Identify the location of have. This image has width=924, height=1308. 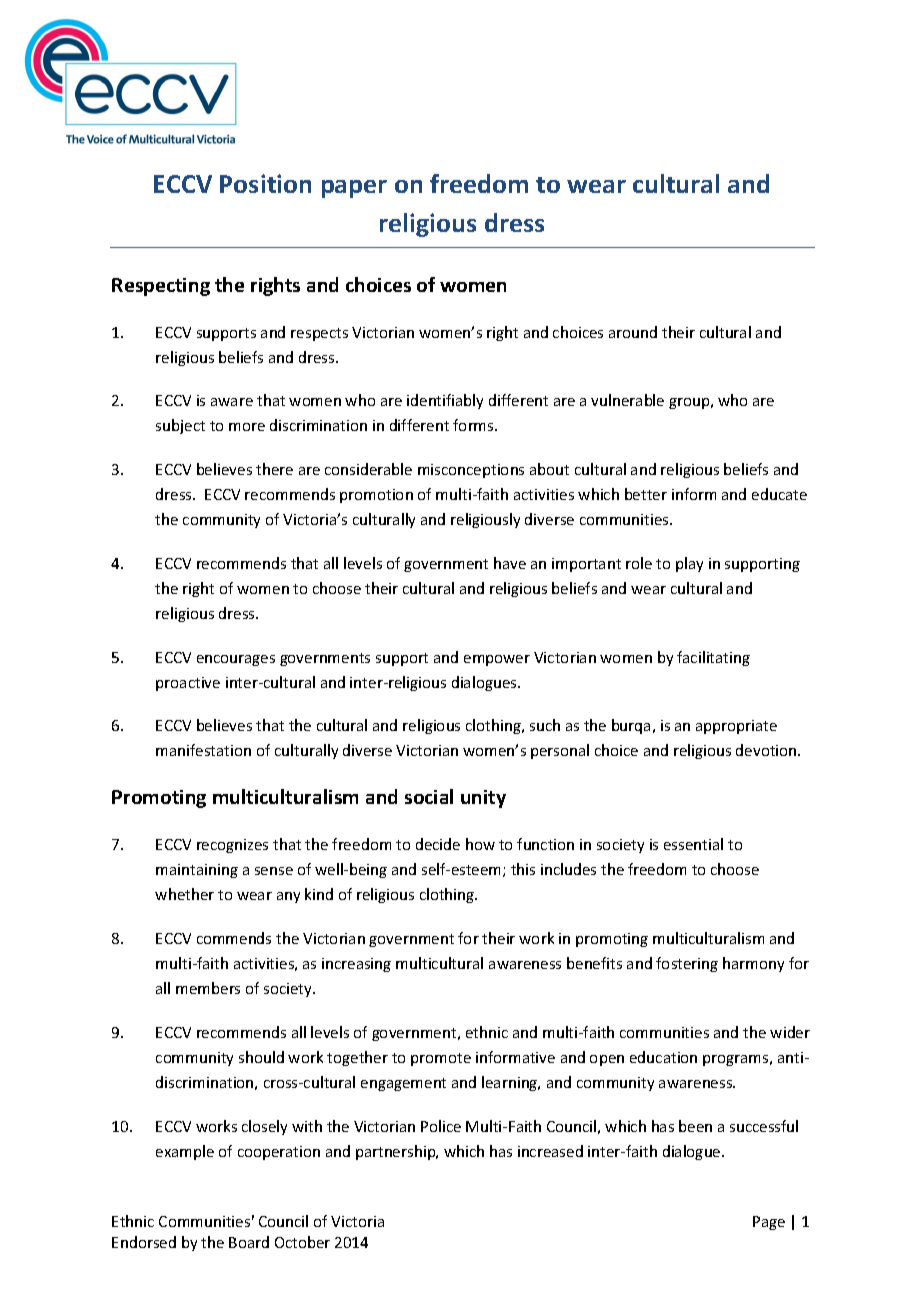
(510, 563).
